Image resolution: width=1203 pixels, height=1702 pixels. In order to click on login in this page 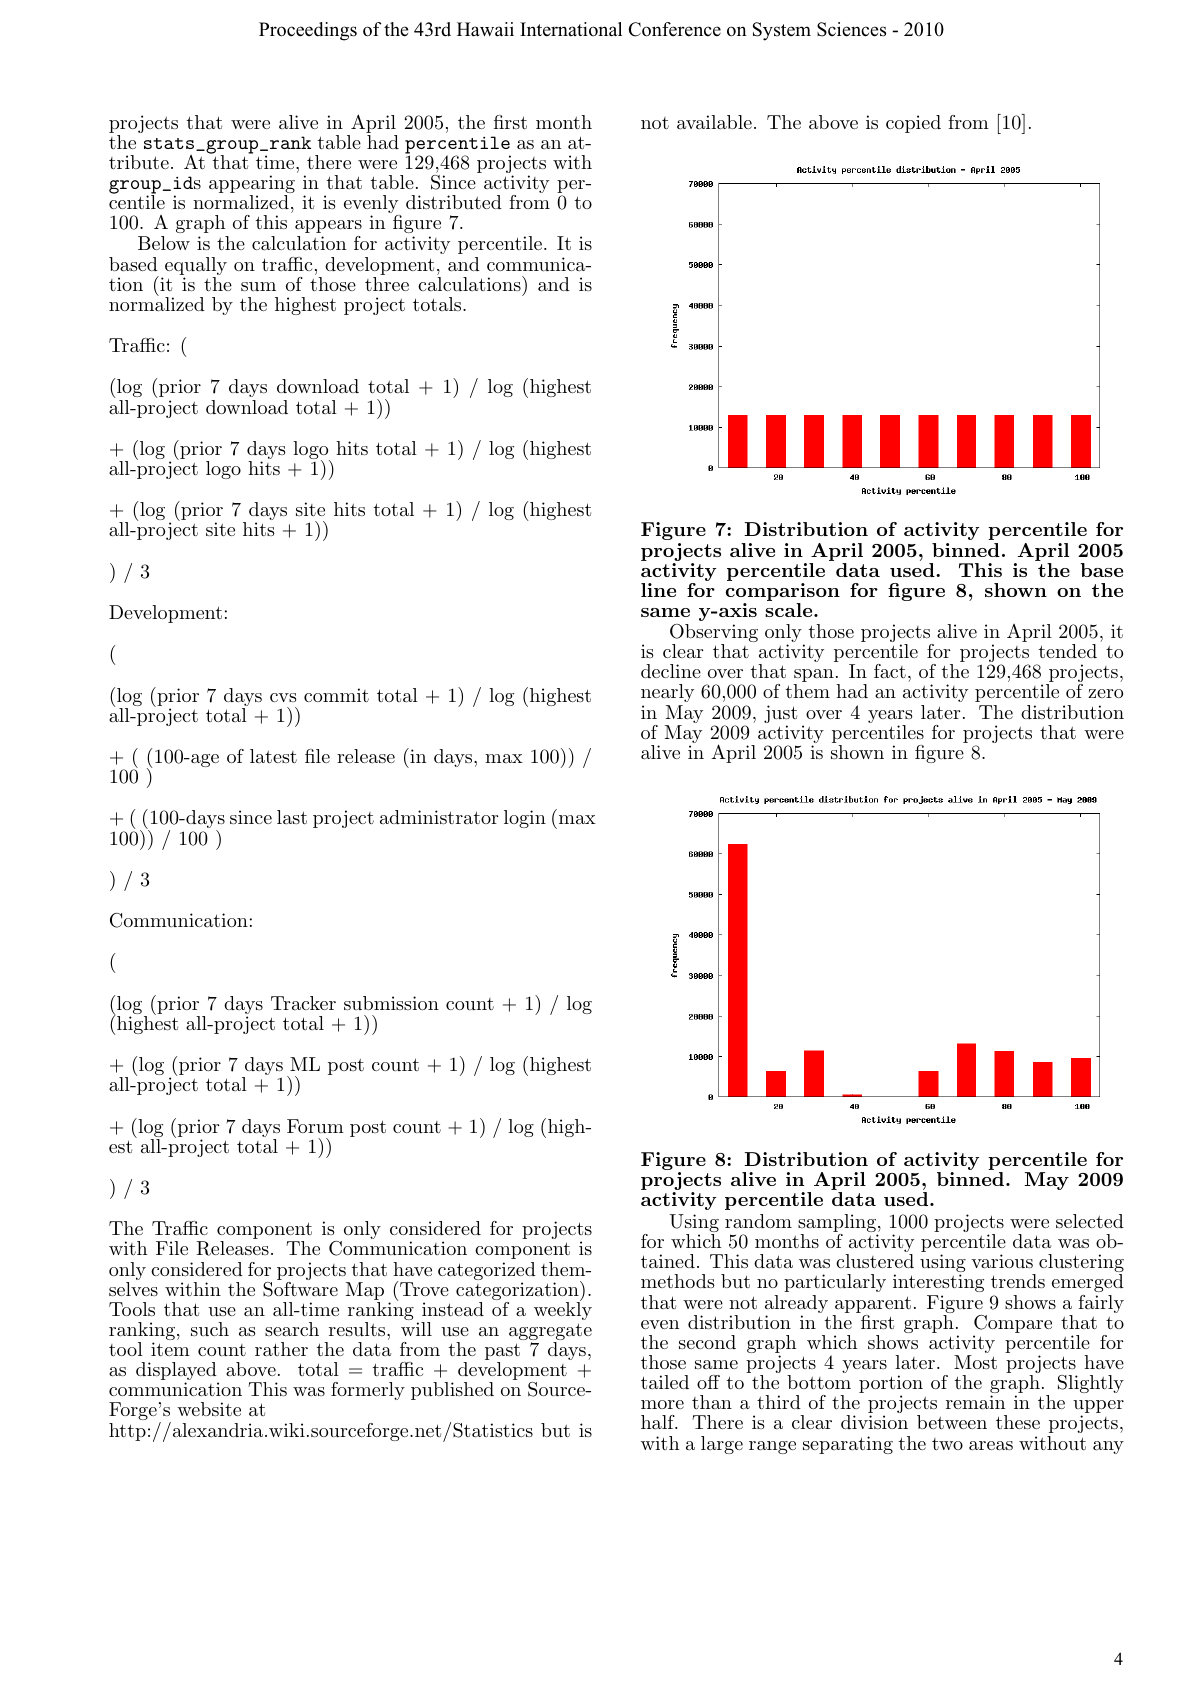, I will do `click(525, 819)`.
